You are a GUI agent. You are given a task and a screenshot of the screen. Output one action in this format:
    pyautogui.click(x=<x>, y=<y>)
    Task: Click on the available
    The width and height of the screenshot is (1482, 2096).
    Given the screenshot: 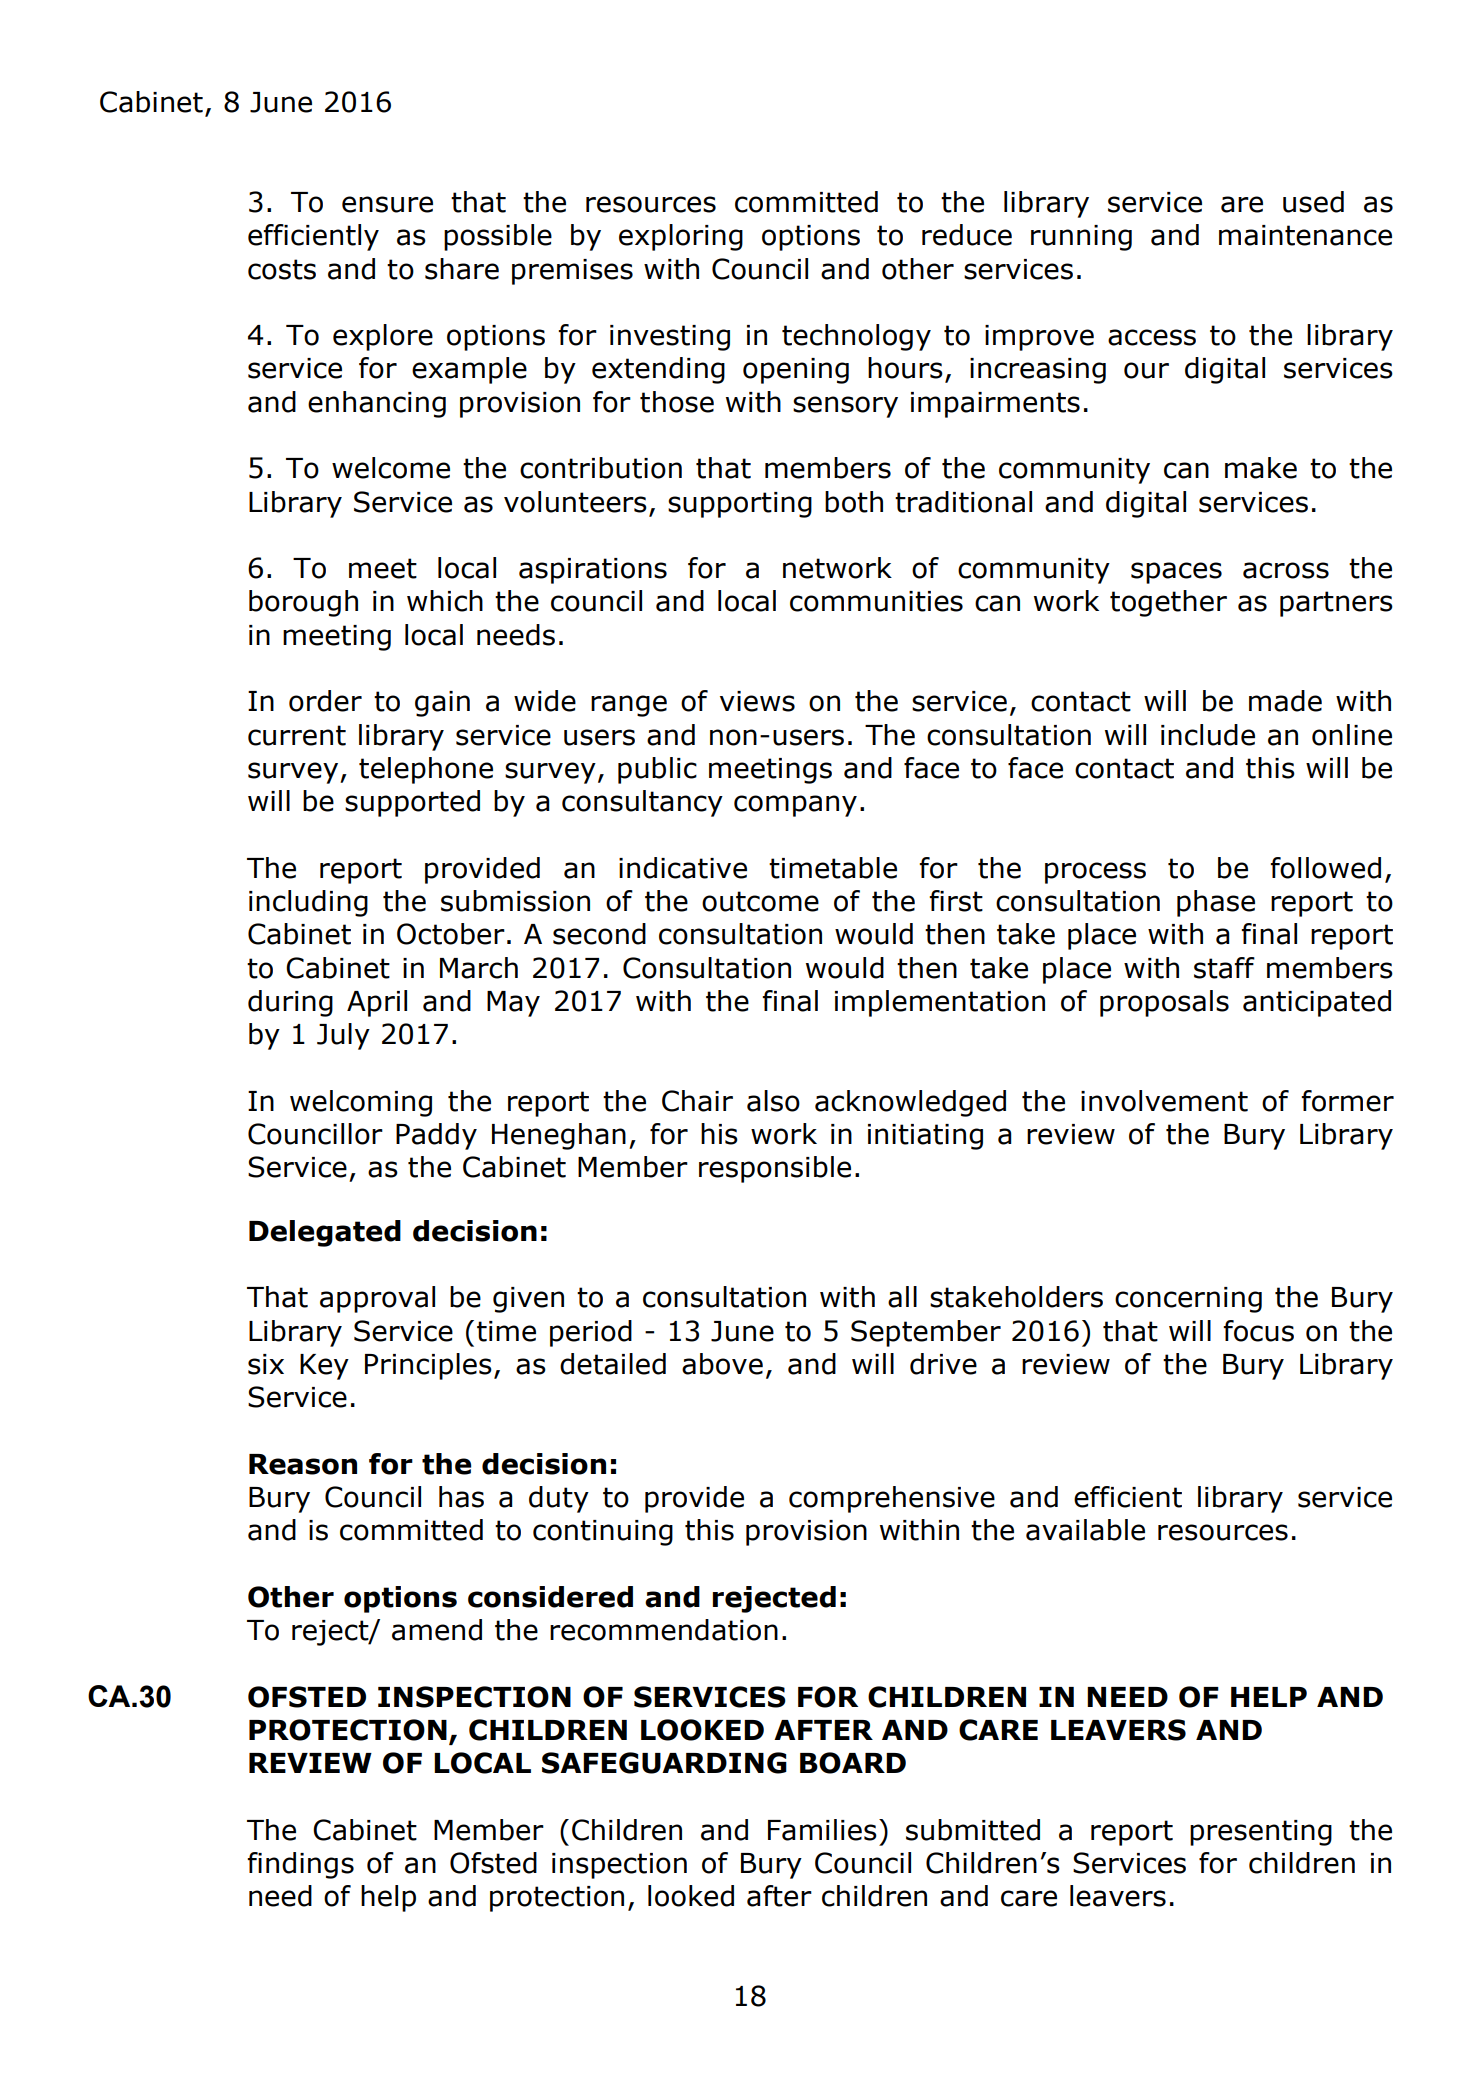 What is the action you would take?
    pyautogui.click(x=1085, y=1530)
